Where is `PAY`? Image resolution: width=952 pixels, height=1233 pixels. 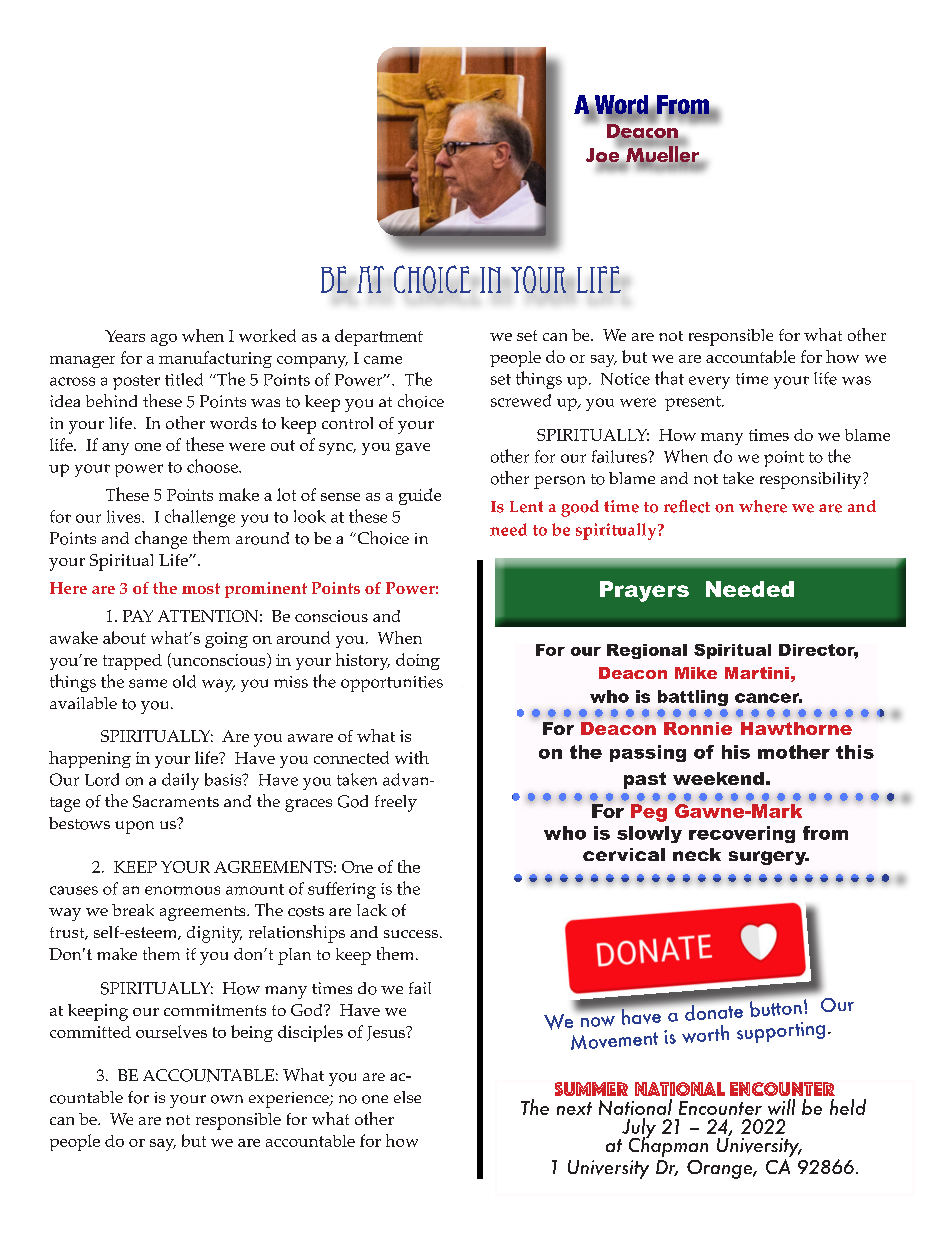
PAY is located at coordinates (138, 616).
